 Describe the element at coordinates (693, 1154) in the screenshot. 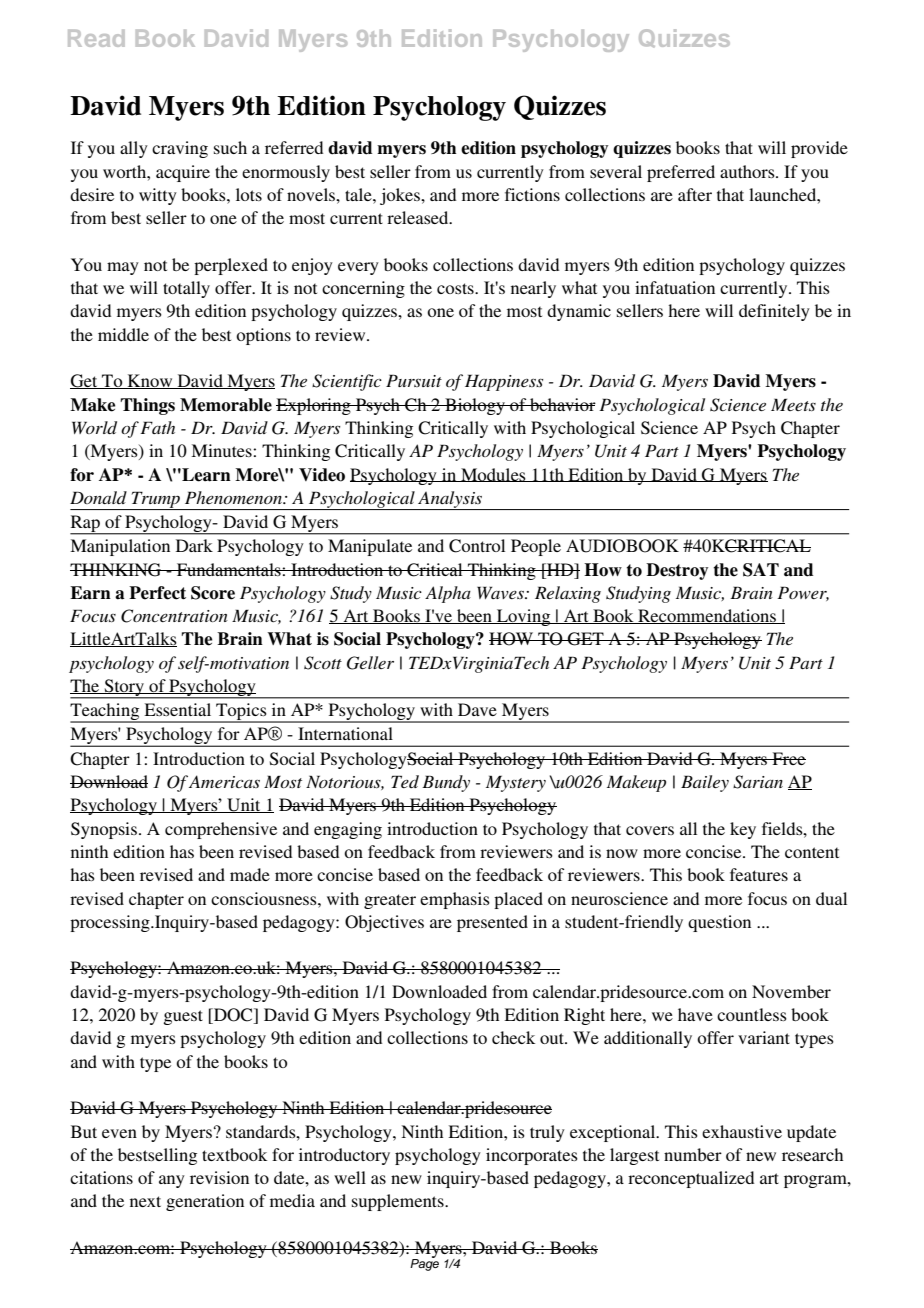

I see `number` at that location.
